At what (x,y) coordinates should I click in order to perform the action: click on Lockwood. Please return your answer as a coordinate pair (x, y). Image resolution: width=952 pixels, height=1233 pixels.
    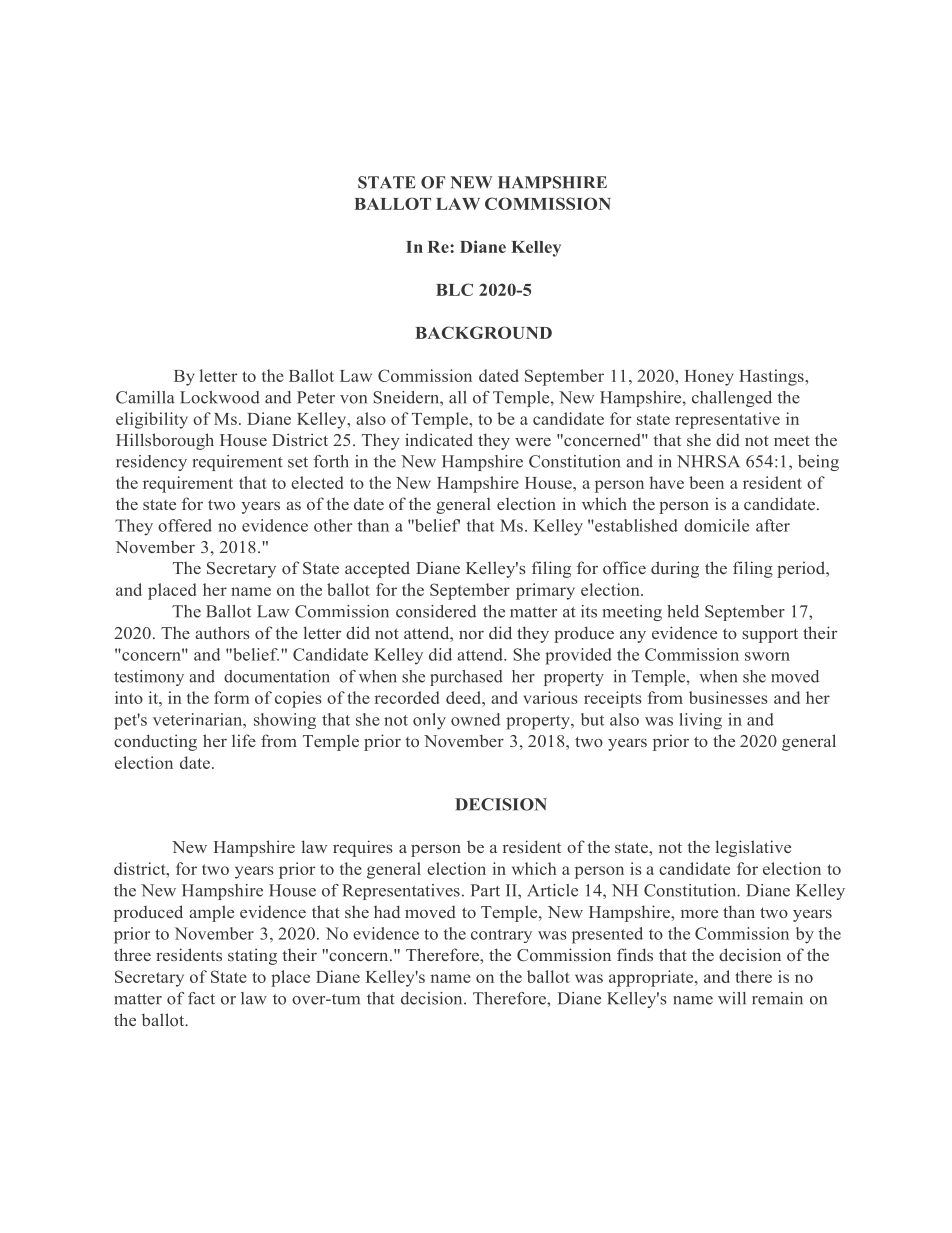
    Looking at the image, I should click on (220, 397).
